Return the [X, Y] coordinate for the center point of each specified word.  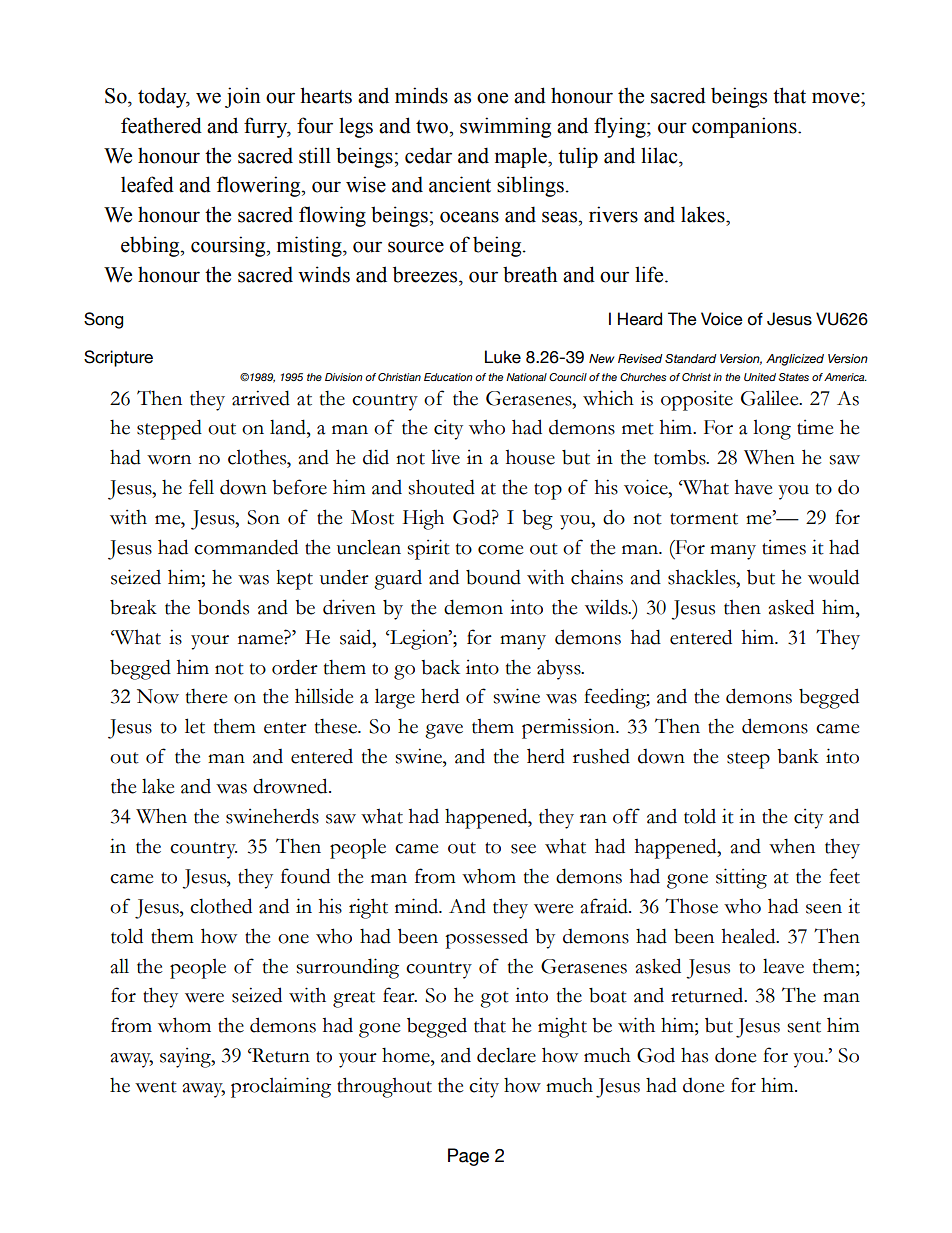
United [760, 377]
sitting [741, 878]
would [833, 577]
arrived [261, 398]
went [156, 1087]
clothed [221, 906]
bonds [223, 607]
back [440, 667]
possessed [486, 939]
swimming [505, 127]
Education [448, 377]
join [243, 97]
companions [745, 127]
